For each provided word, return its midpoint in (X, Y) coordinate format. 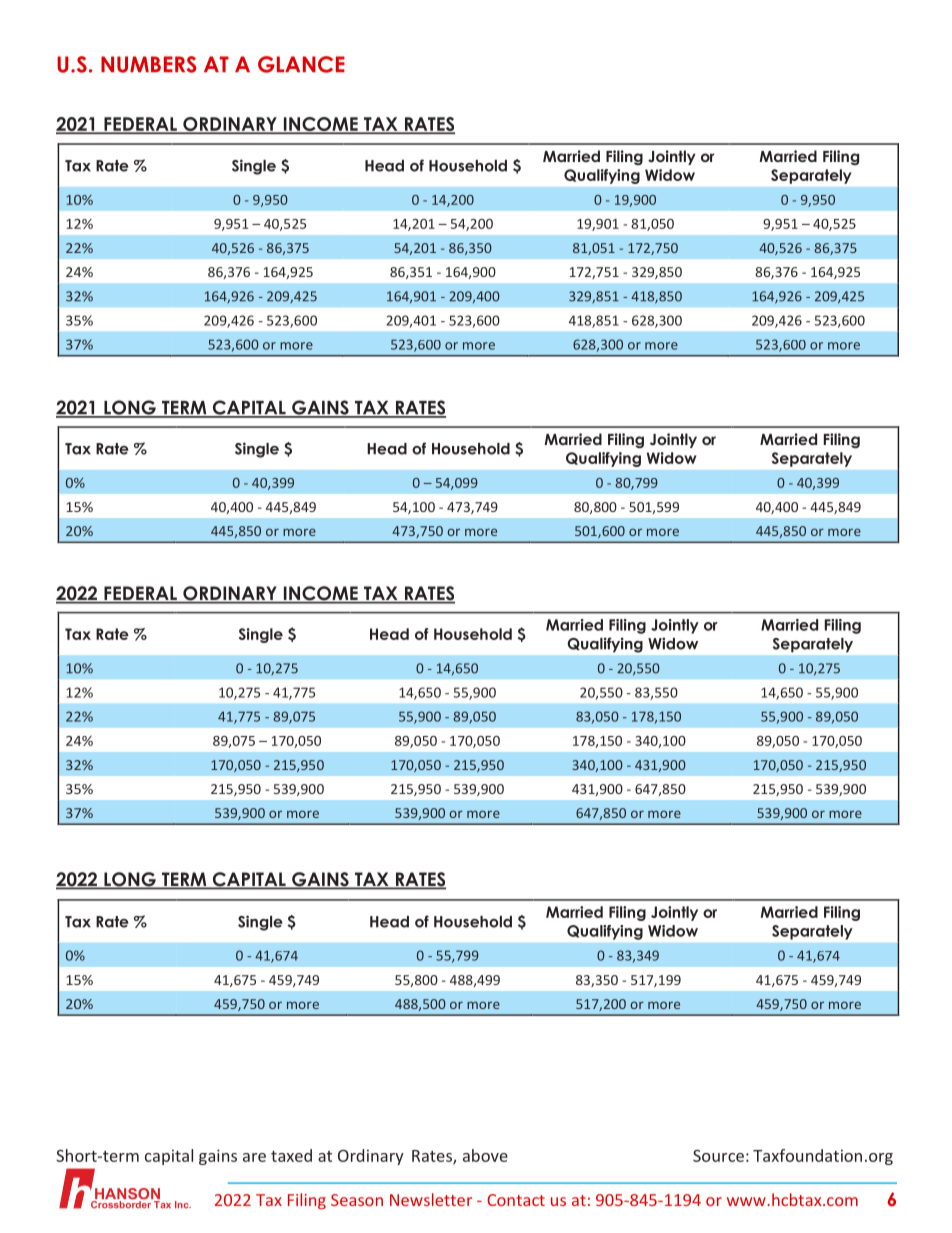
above (485, 1155)
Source (718, 1156)
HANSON (126, 1195)
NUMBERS (148, 64)
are (254, 1157)
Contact (516, 1200)
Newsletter (431, 1199)
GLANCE (301, 64)
